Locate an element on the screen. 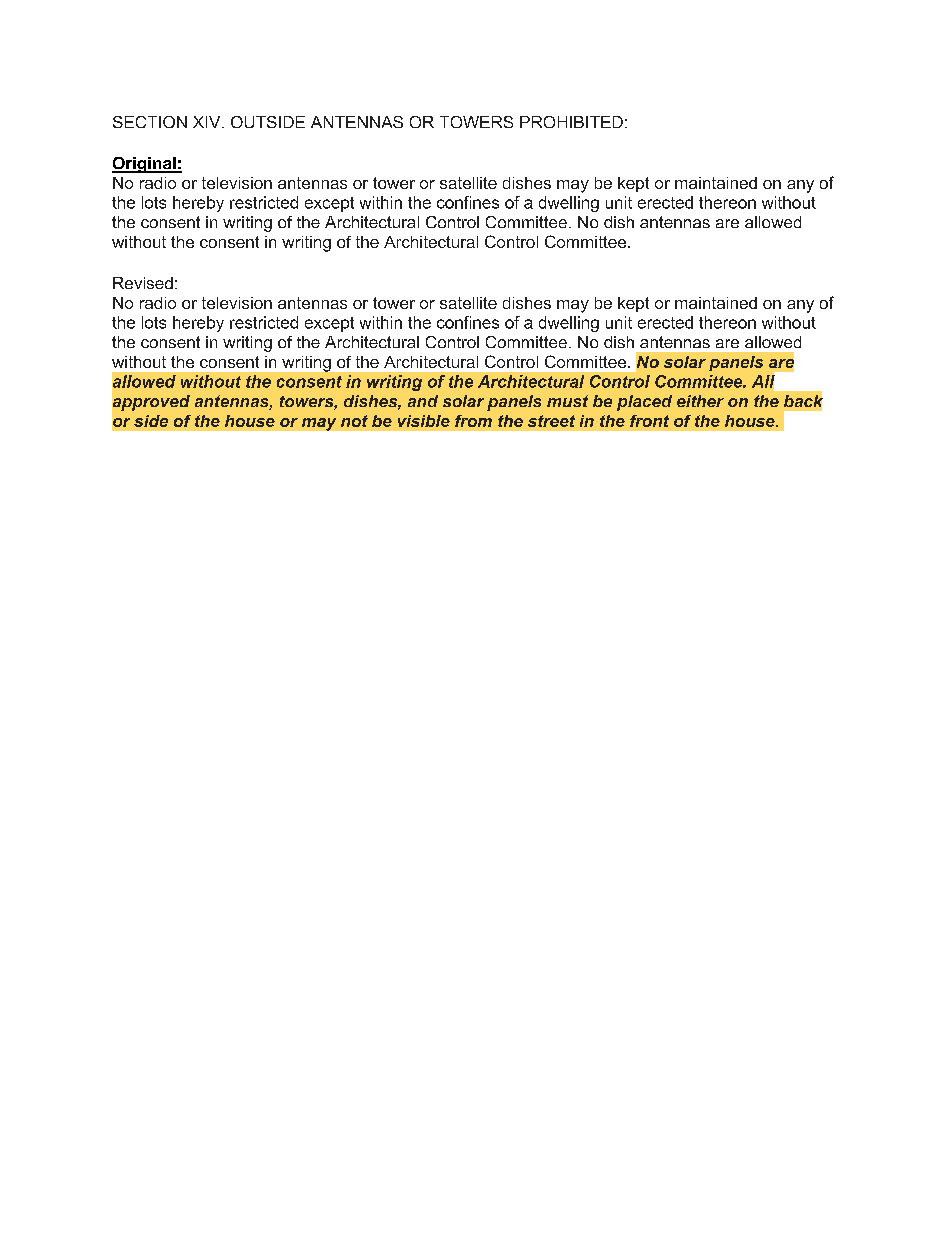 The height and width of the screenshot is (1233, 952). either is located at coordinates (700, 401).
